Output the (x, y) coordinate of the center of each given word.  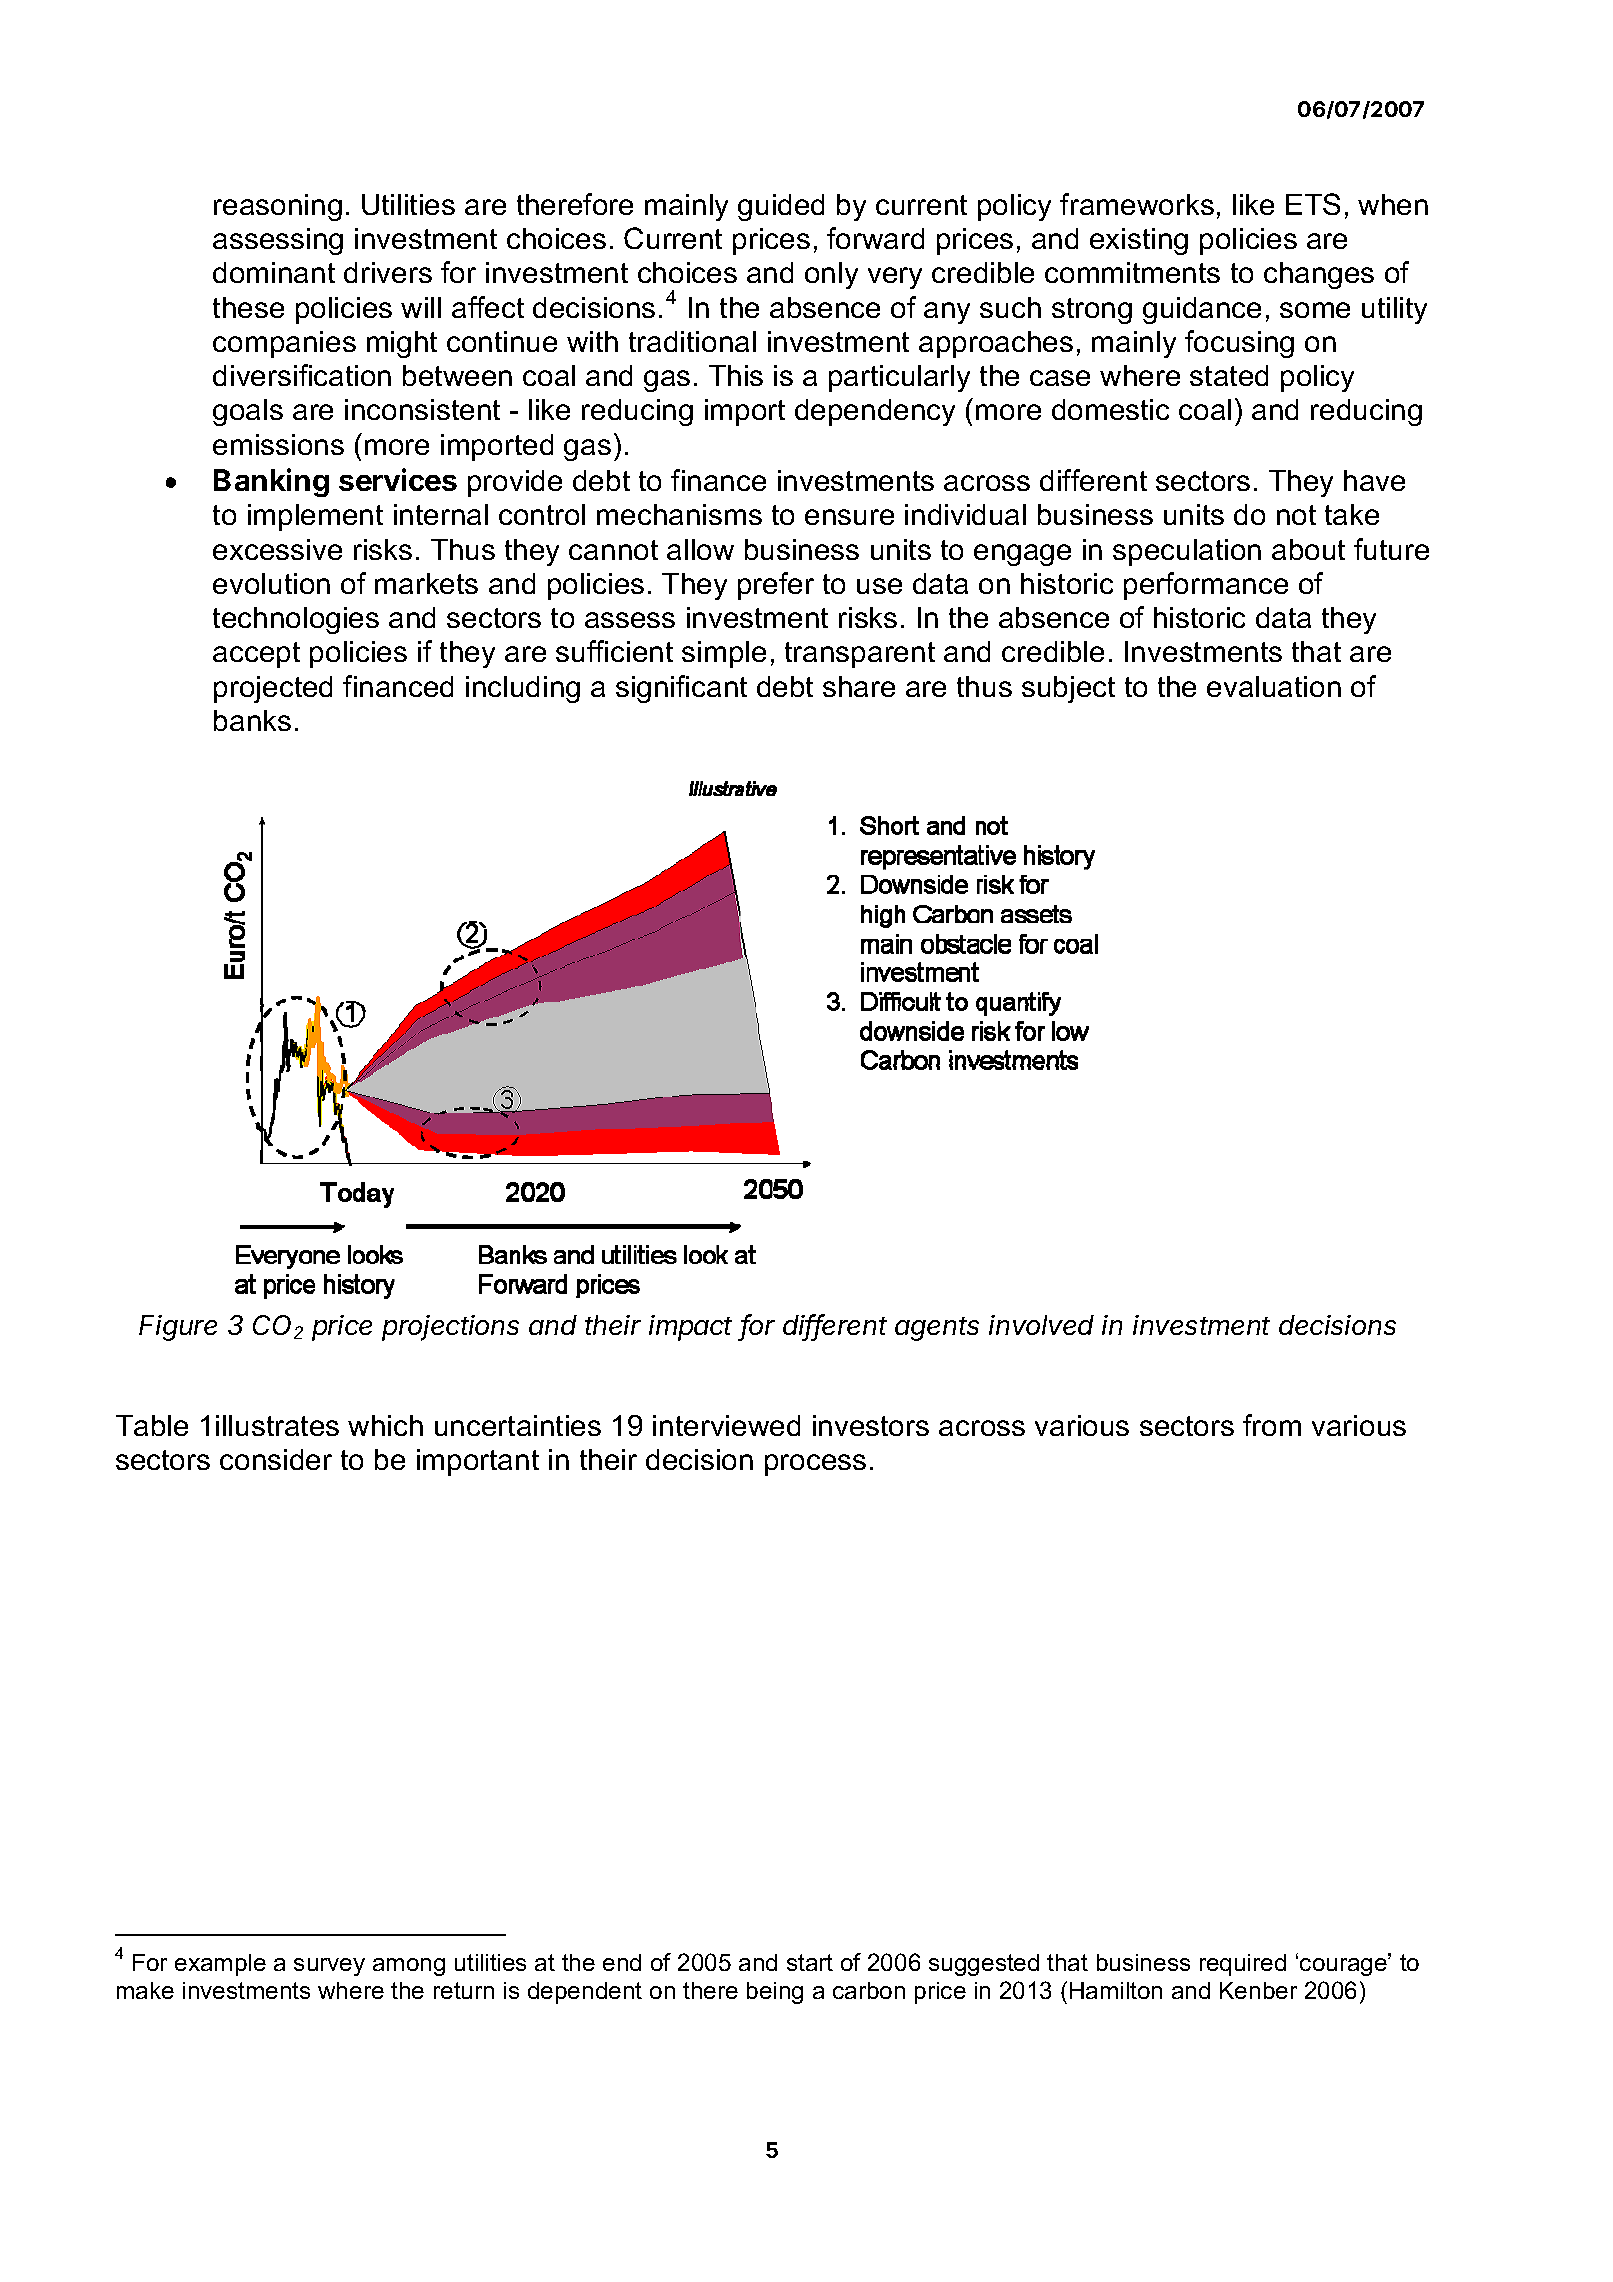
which (385, 1425)
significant (681, 689)
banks (252, 720)
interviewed (726, 1425)
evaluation (1274, 686)
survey (329, 1967)
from (1272, 1425)
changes (1319, 275)
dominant (274, 272)
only (831, 275)
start (810, 1962)
